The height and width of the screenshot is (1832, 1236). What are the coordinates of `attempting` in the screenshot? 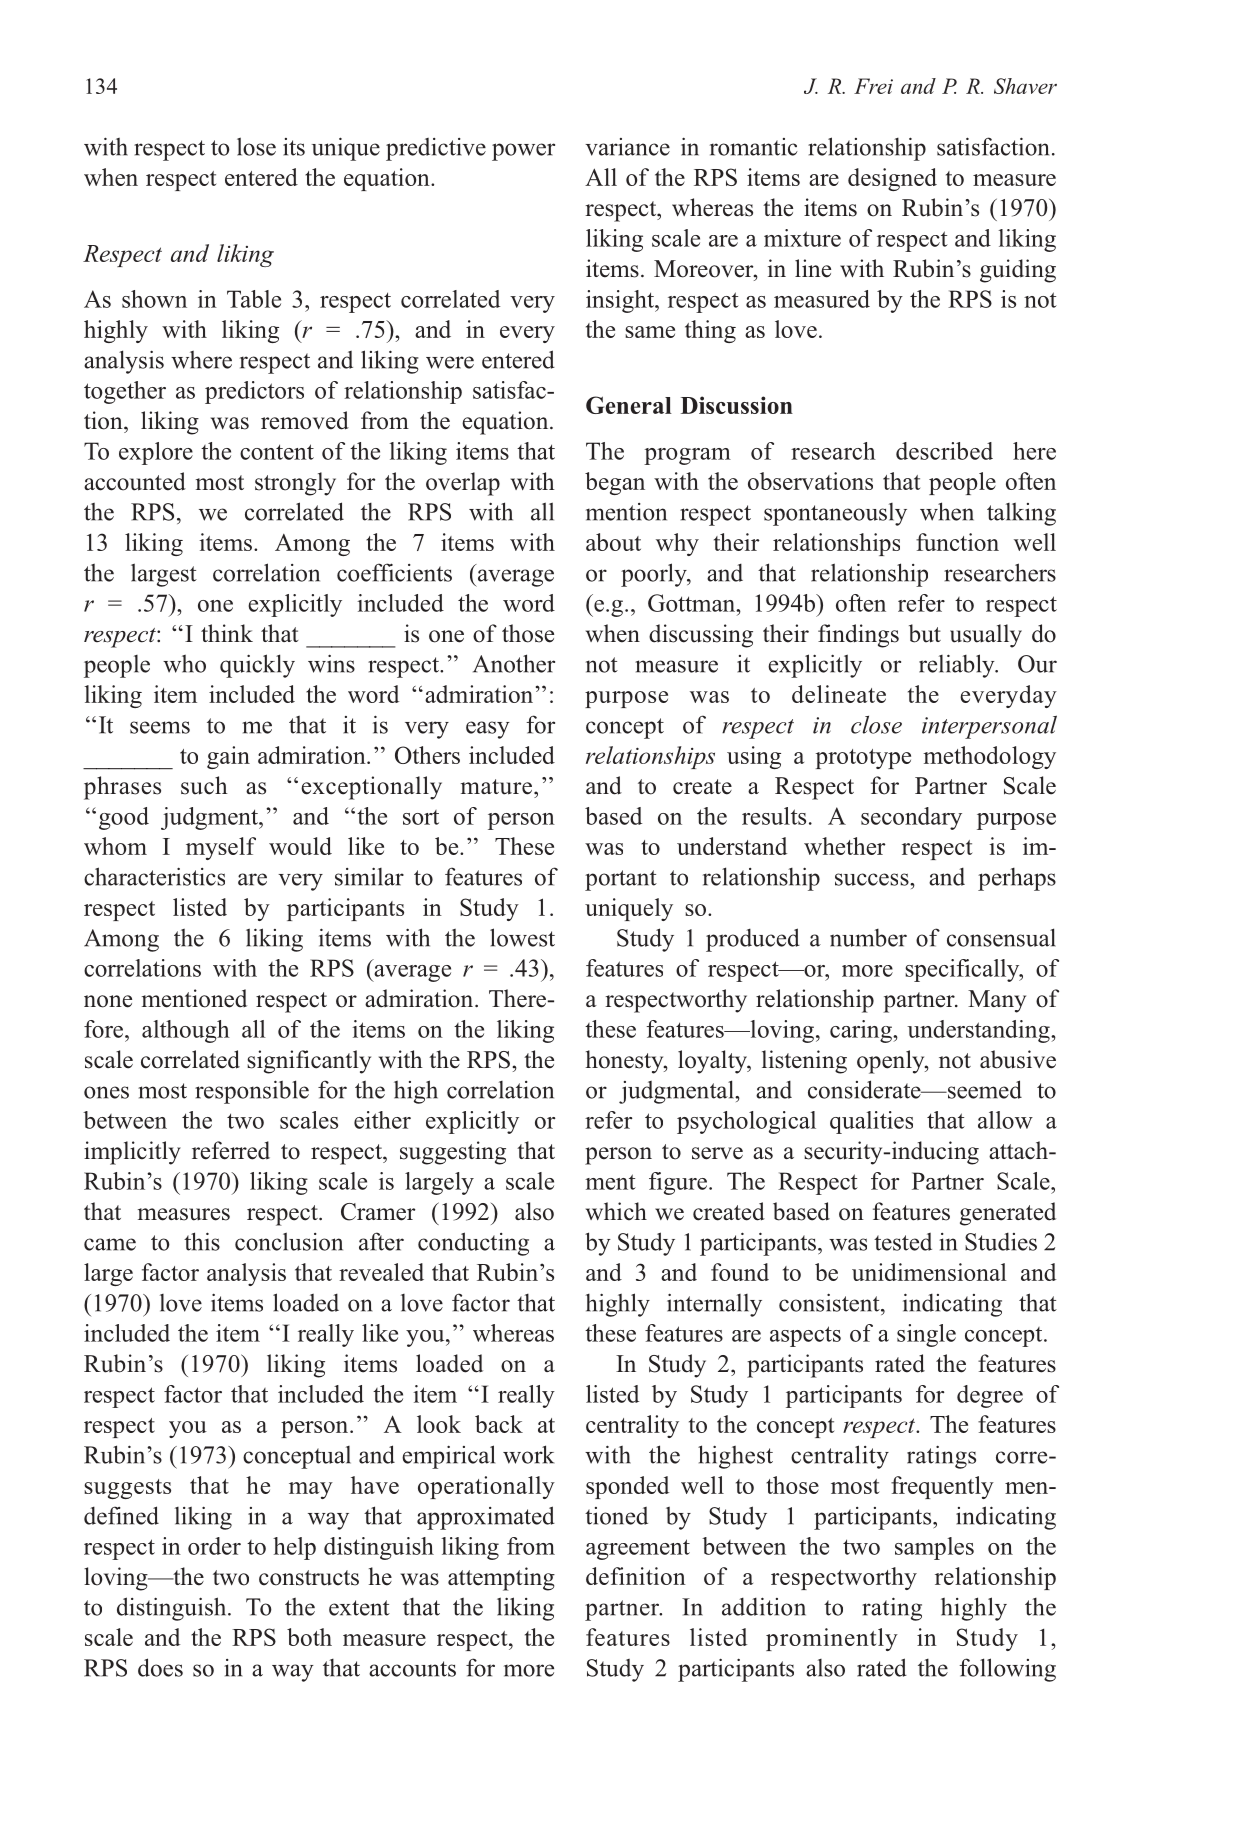 It's located at (501, 1579).
